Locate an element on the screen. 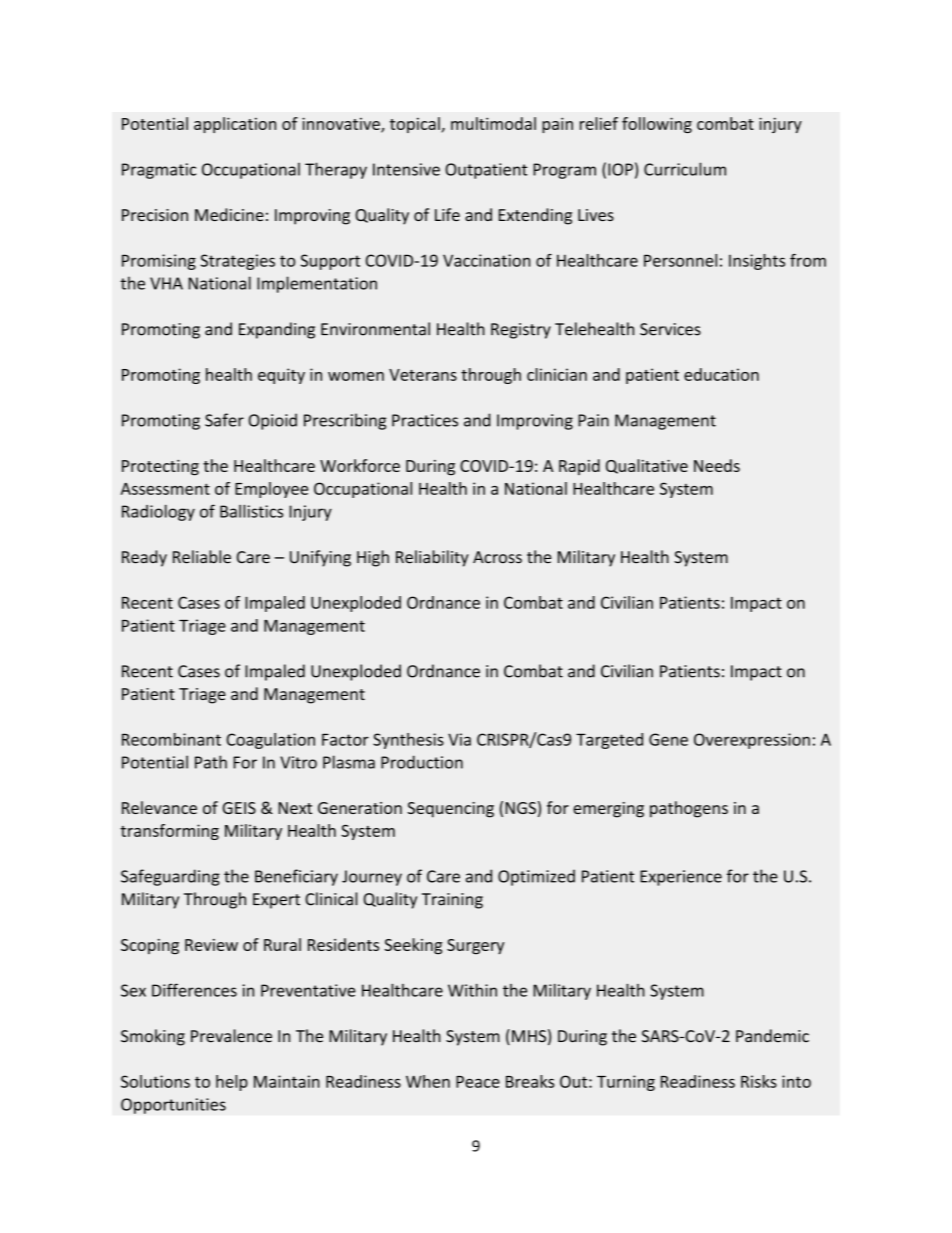  Curriculum is located at coordinates (685, 169).
